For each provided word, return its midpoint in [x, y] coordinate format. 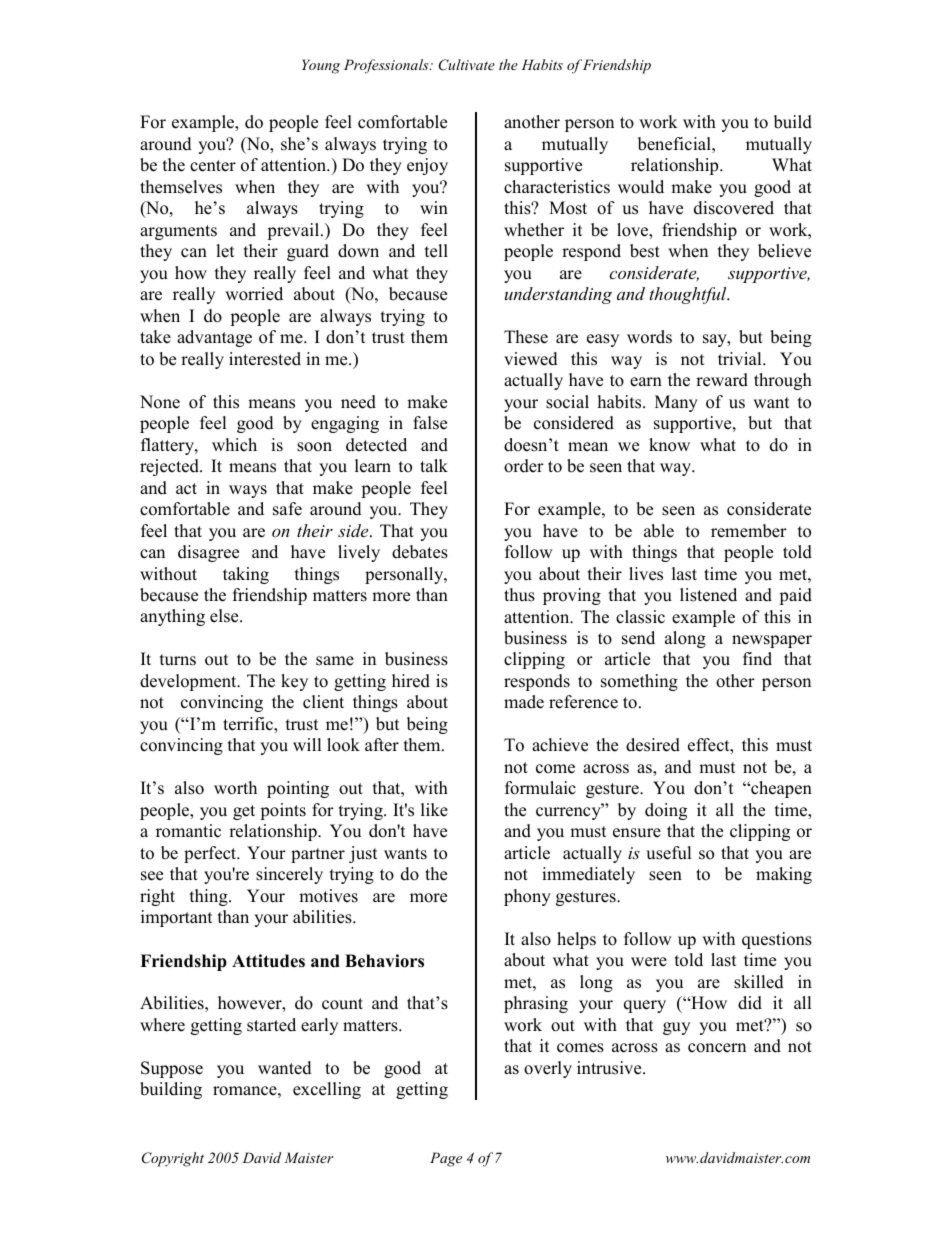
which [234, 445]
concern [717, 1048]
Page [446, 1159]
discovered [734, 208]
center [213, 166]
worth [235, 788]
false [430, 423]
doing [666, 811]
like [434, 810]
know [669, 445]
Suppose [172, 1069]
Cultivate [467, 65]
